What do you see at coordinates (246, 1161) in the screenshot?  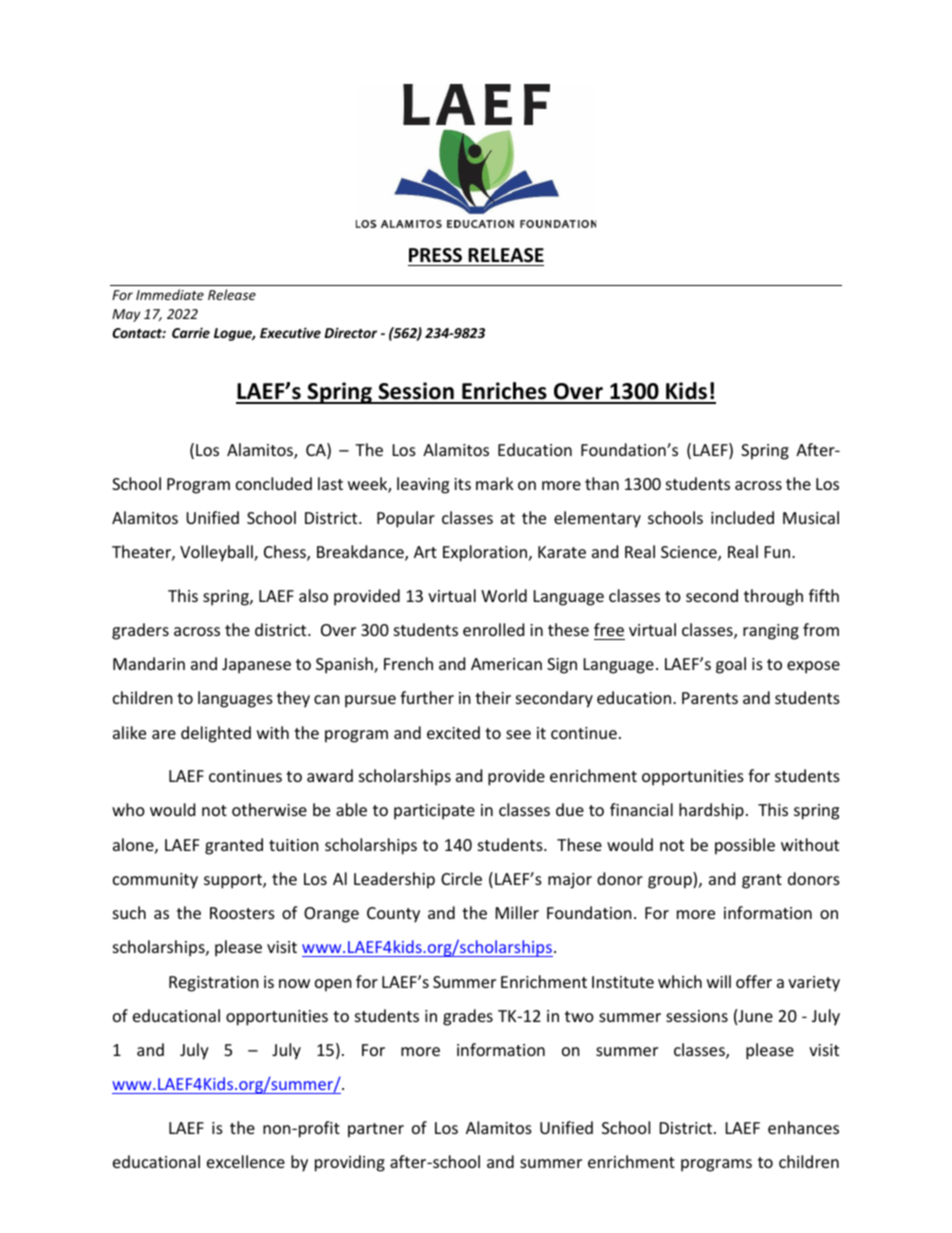 I see `excellence` at bounding box center [246, 1161].
